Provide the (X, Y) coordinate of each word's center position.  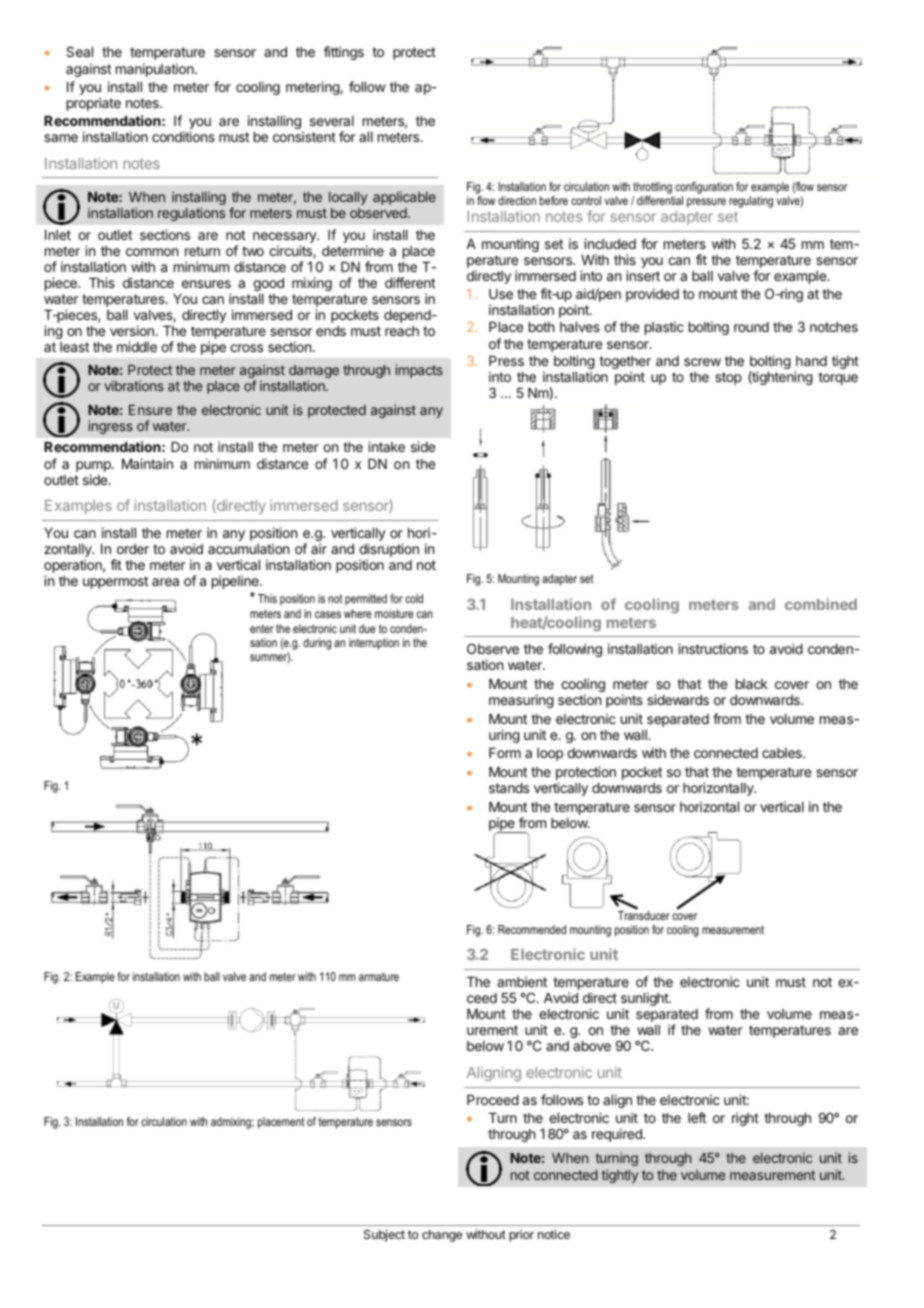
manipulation (156, 70)
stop (728, 378)
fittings (344, 53)
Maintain (147, 463)
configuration (703, 189)
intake (386, 446)
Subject (384, 1235)
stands (509, 788)
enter (262, 628)
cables (783, 753)
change (442, 1236)
